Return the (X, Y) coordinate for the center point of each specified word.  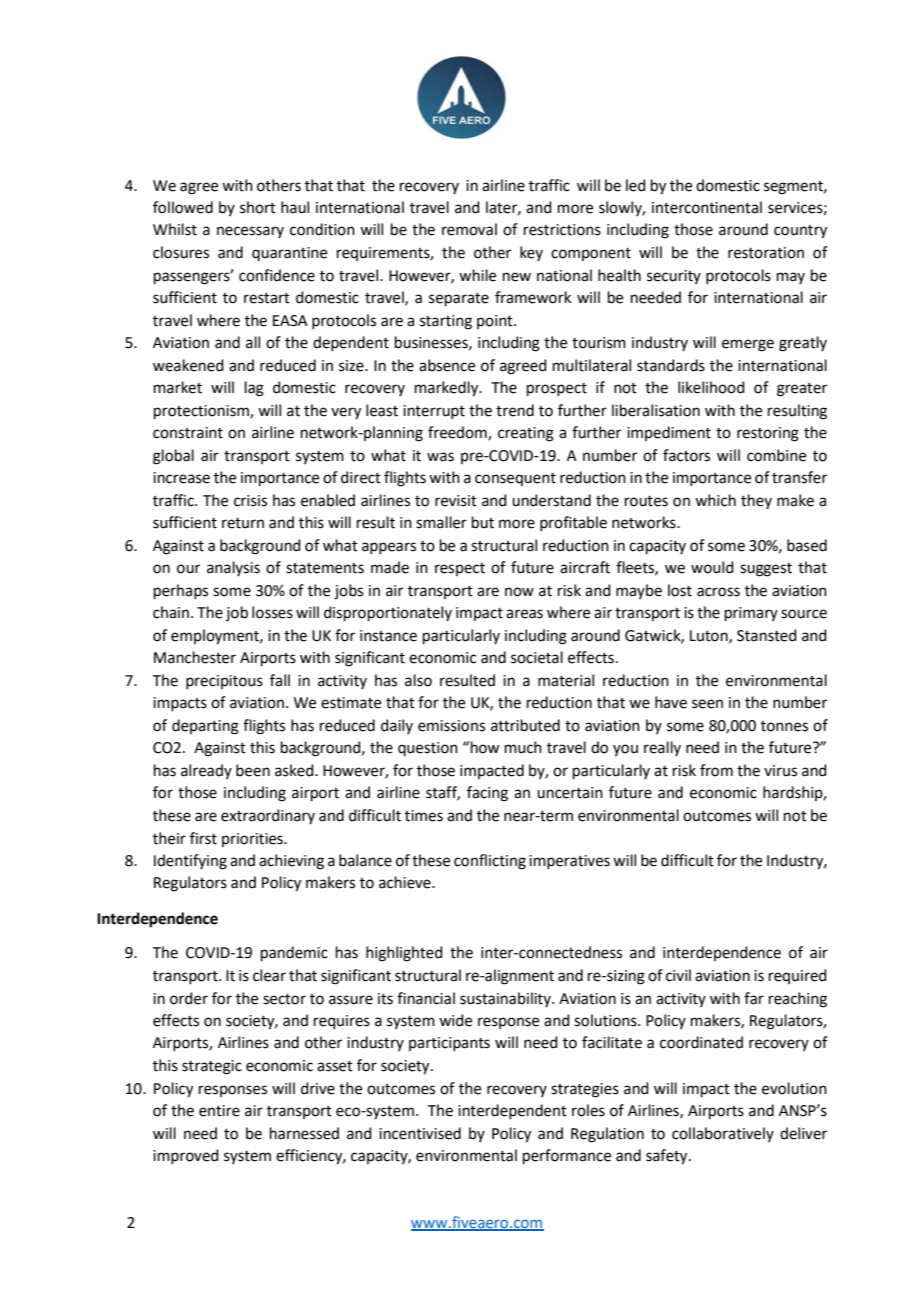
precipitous (224, 682)
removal (469, 229)
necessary (250, 232)
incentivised (420, 1133)
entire (219, 1111)
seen (707, 704)
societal (537, 657)
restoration (766, 253)
